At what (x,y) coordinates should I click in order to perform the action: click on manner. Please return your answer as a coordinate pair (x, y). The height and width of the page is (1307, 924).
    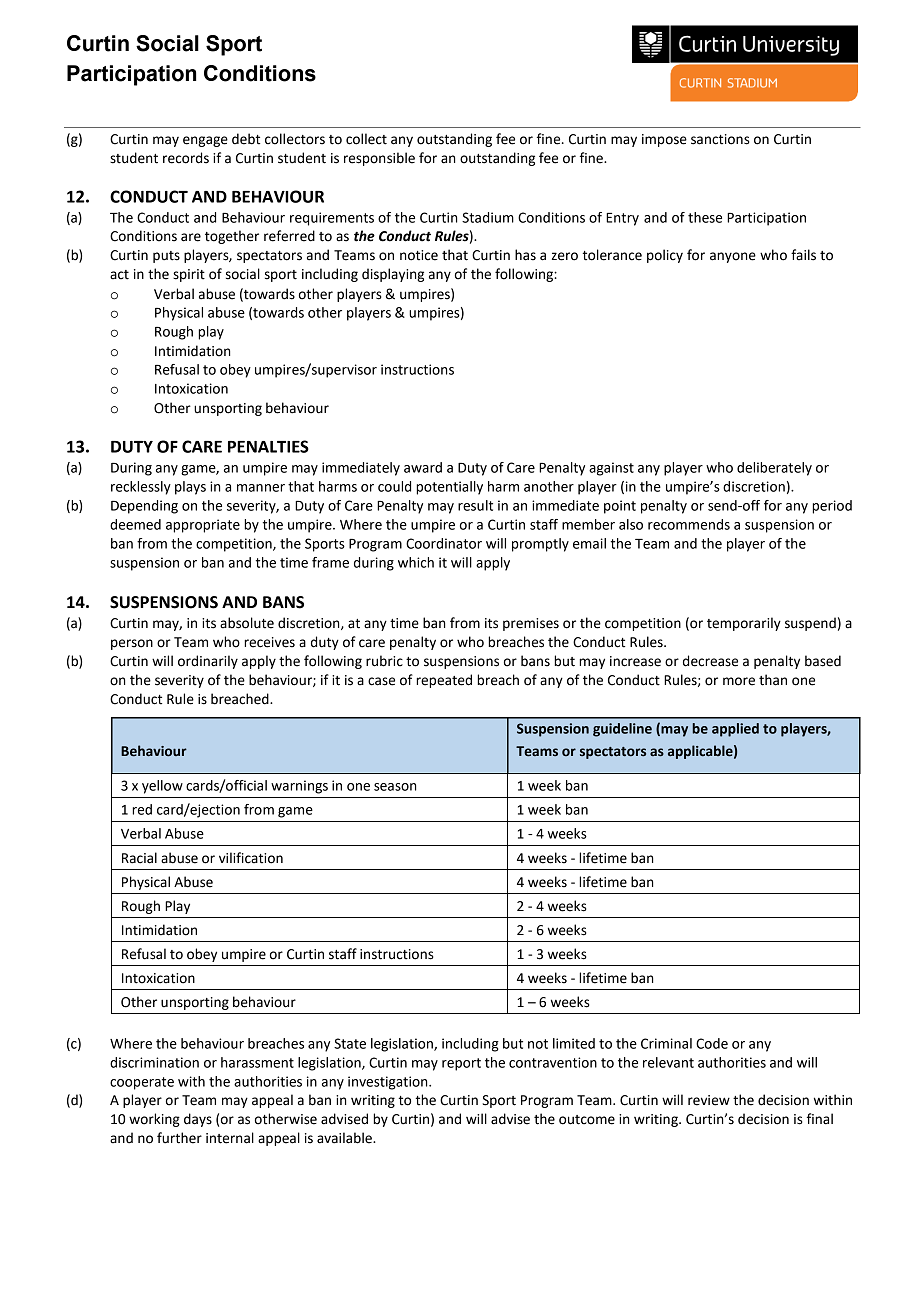
    Looking at the image, I should click on (261, 488).
